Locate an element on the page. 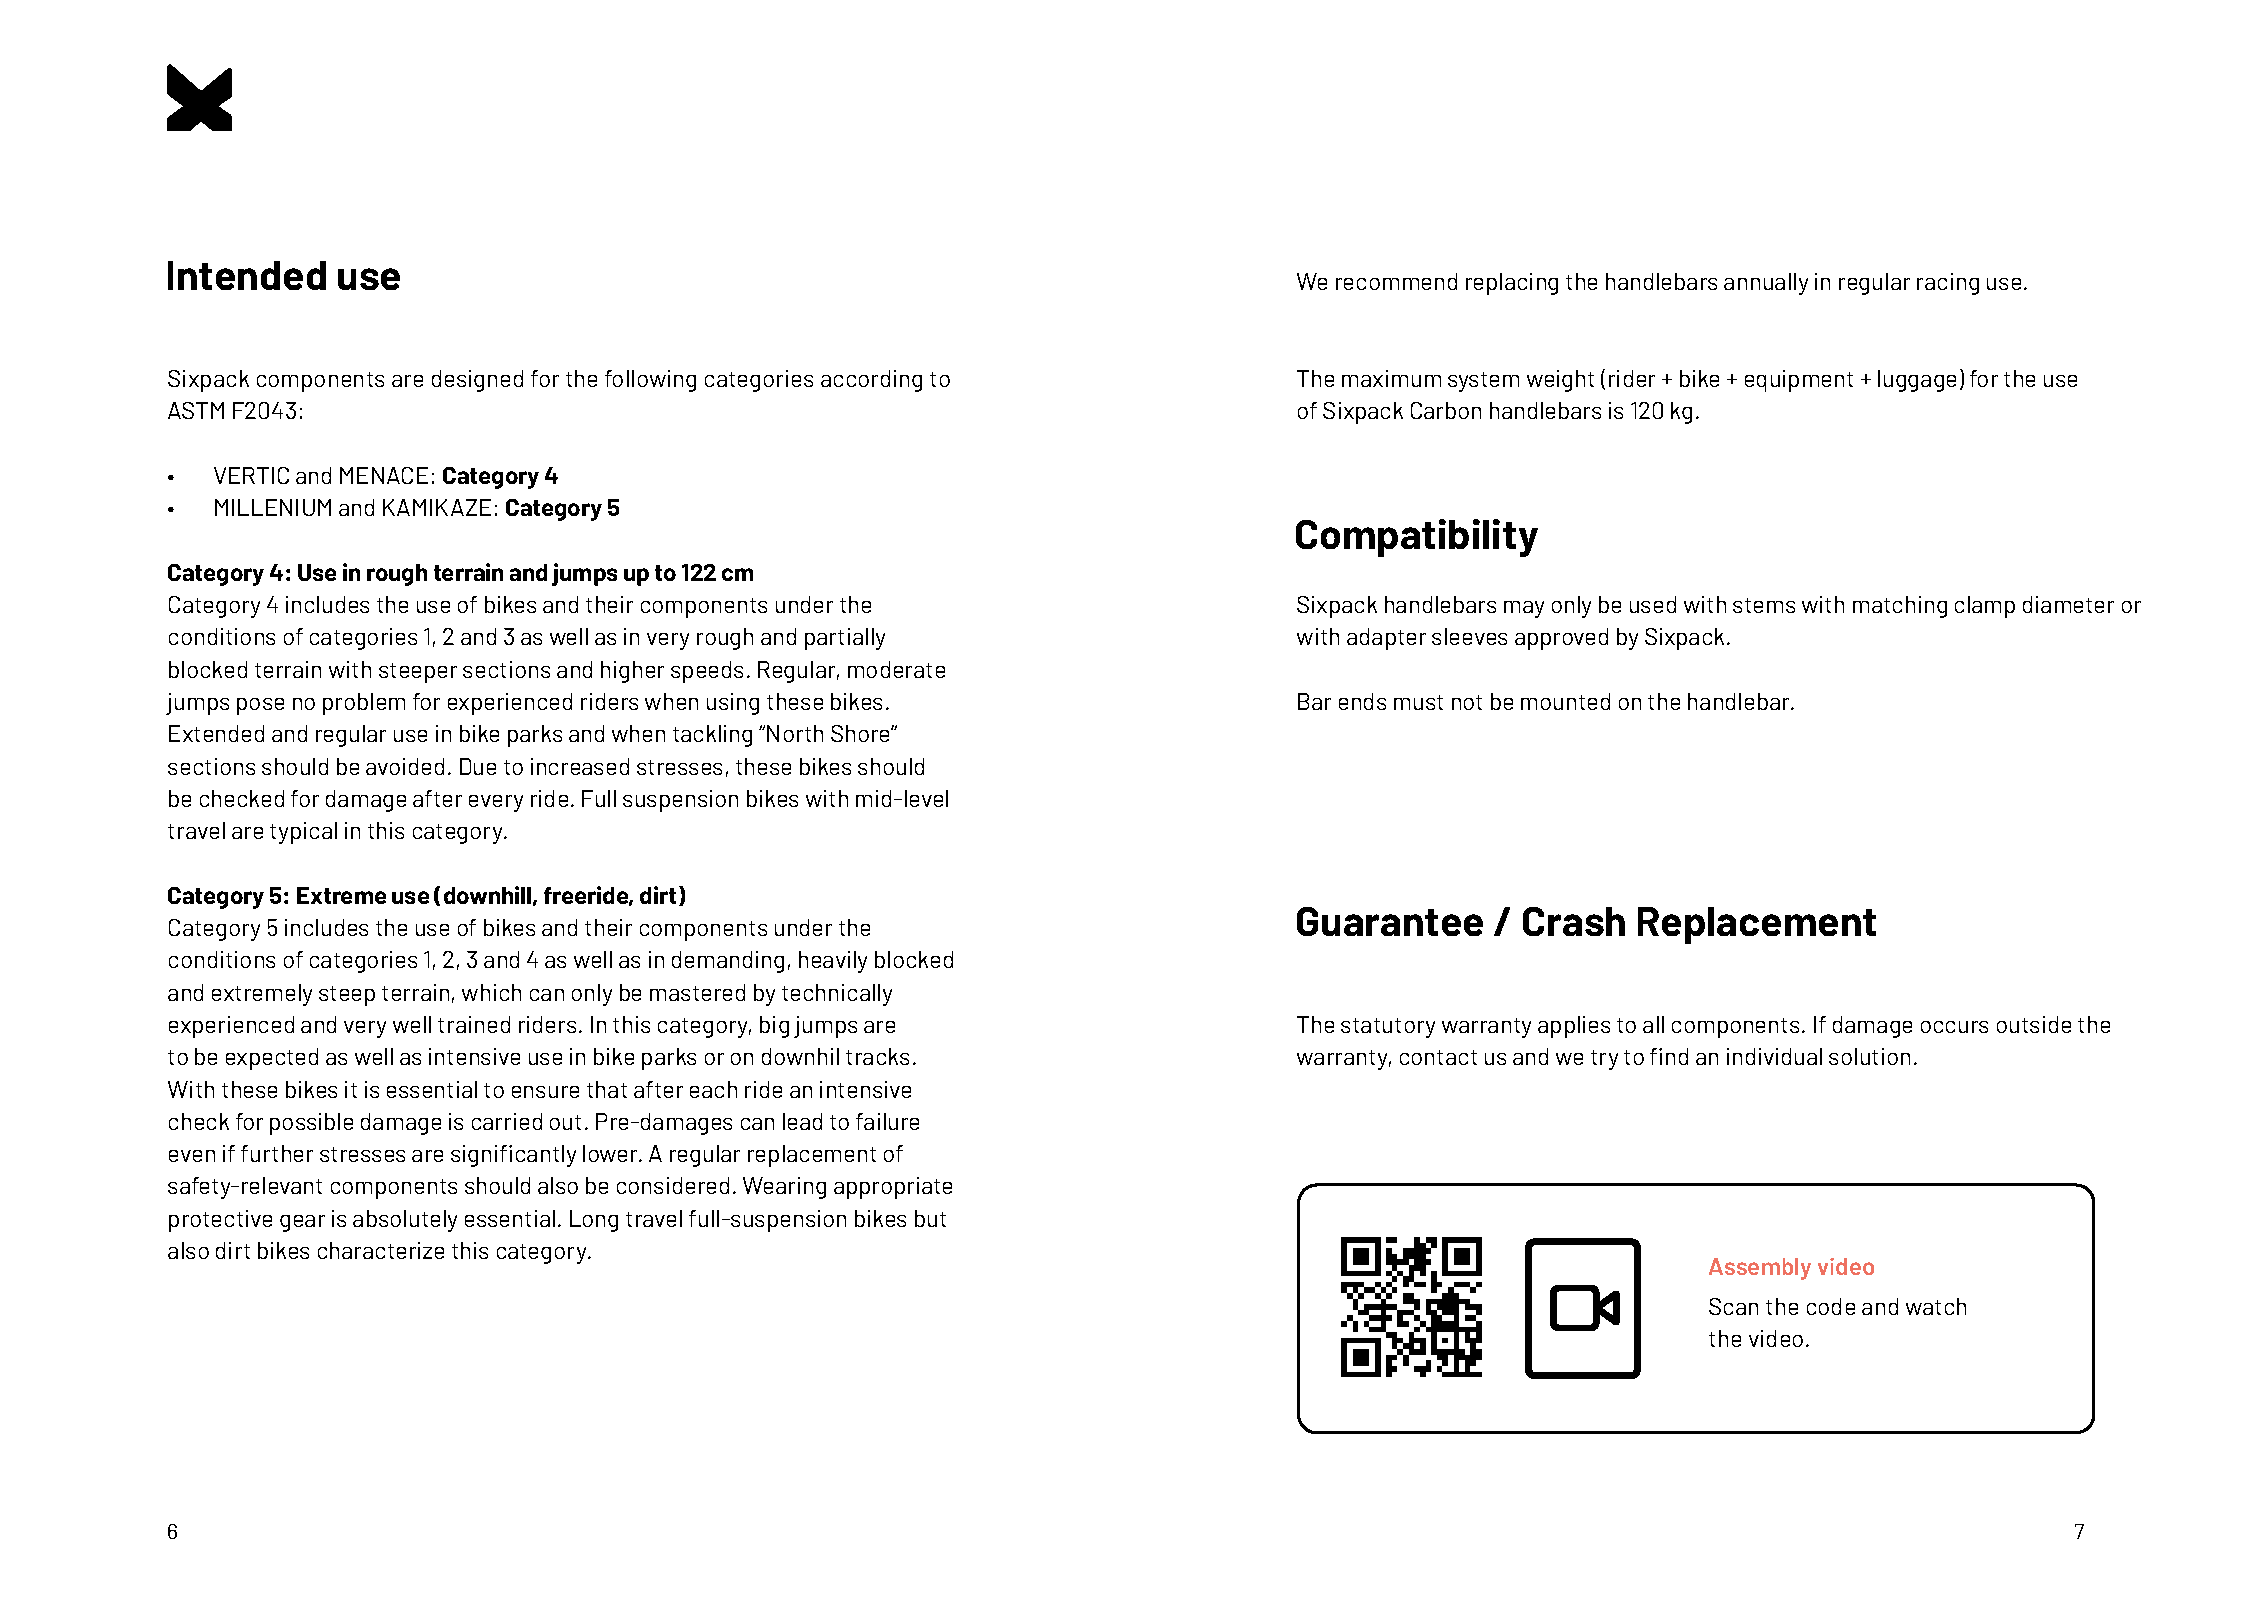 The height and width of the image is (1602, 2258). Intended is located at coordinates (247, 275).
